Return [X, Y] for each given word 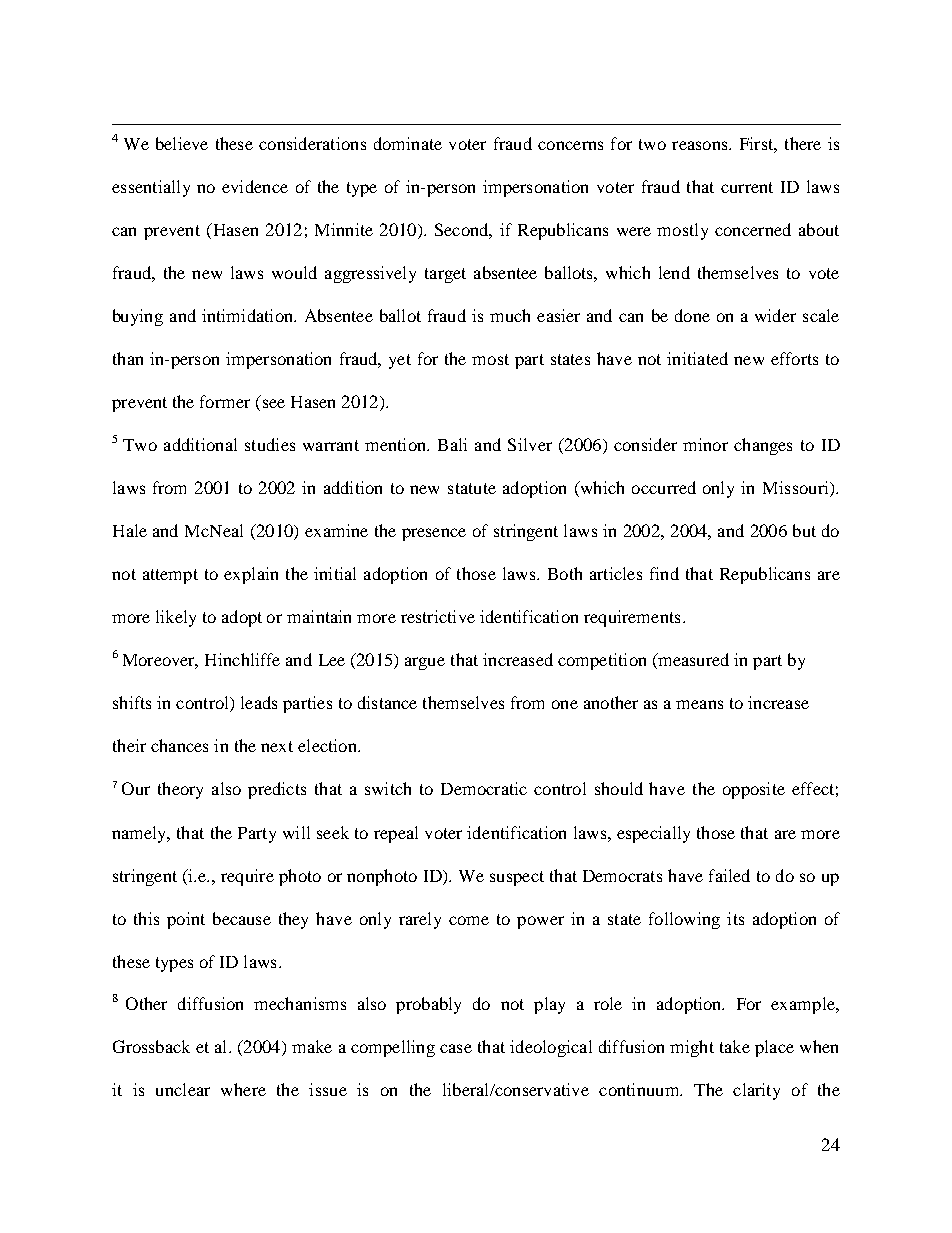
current [747, 187]
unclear [183, 1089]
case [456, 1048]
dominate [408, 143]
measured [692, 661]
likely [176, 618]
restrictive [438, 616]
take [735, 1046]
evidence [255, 186]
